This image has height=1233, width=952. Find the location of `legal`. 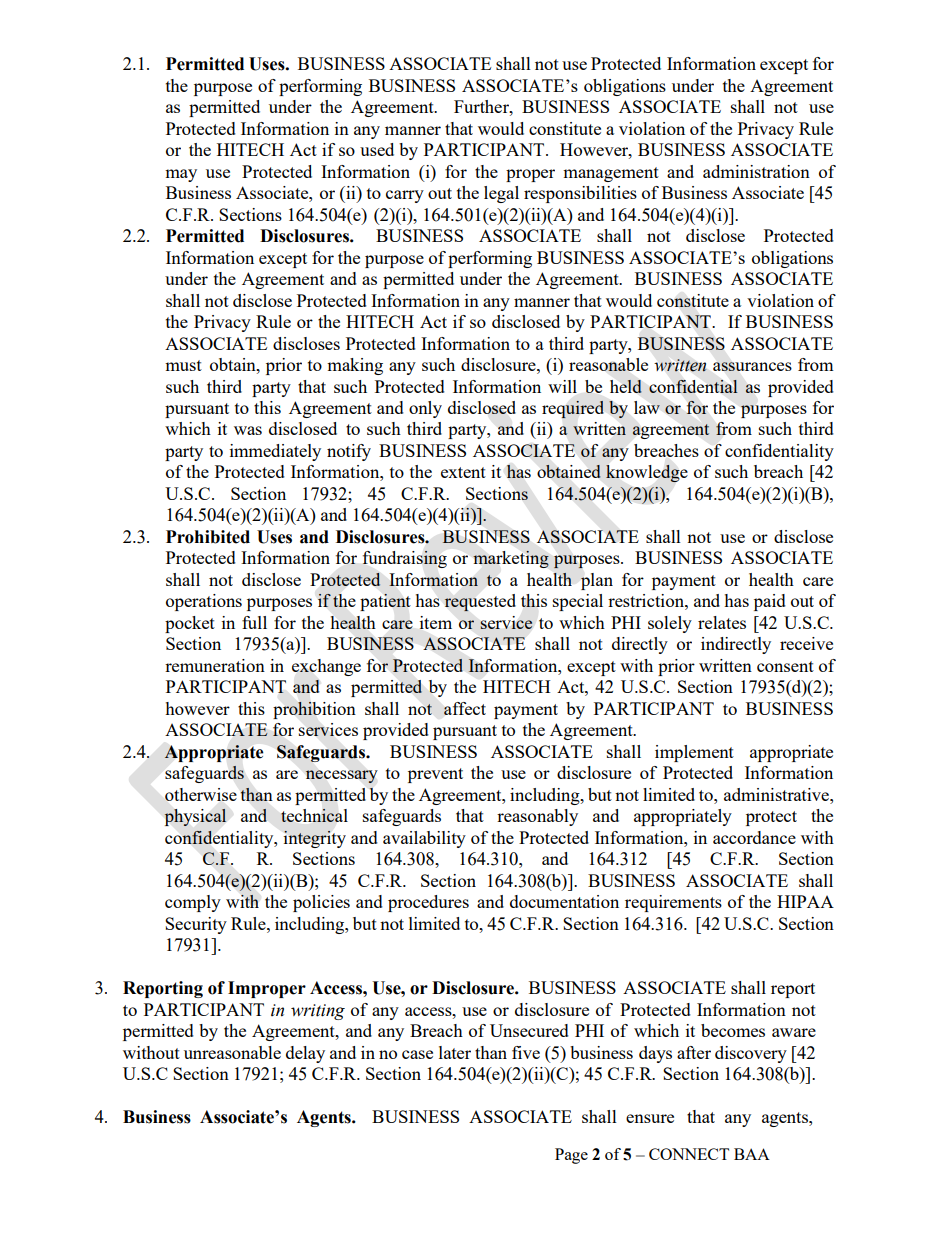

legal is located at coordinates (501, 194).
